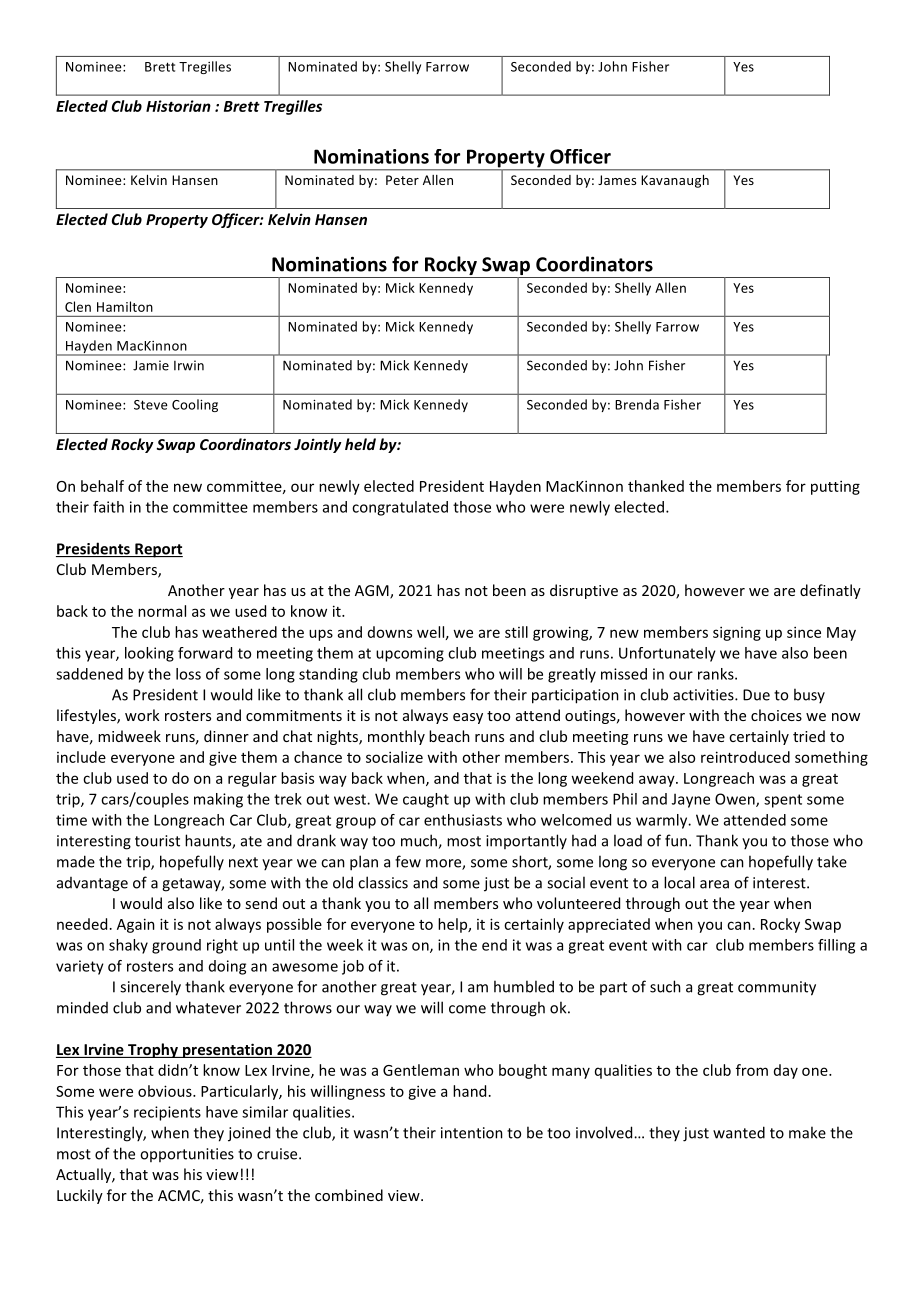  I want to click on Peter, so click(402, 180).
